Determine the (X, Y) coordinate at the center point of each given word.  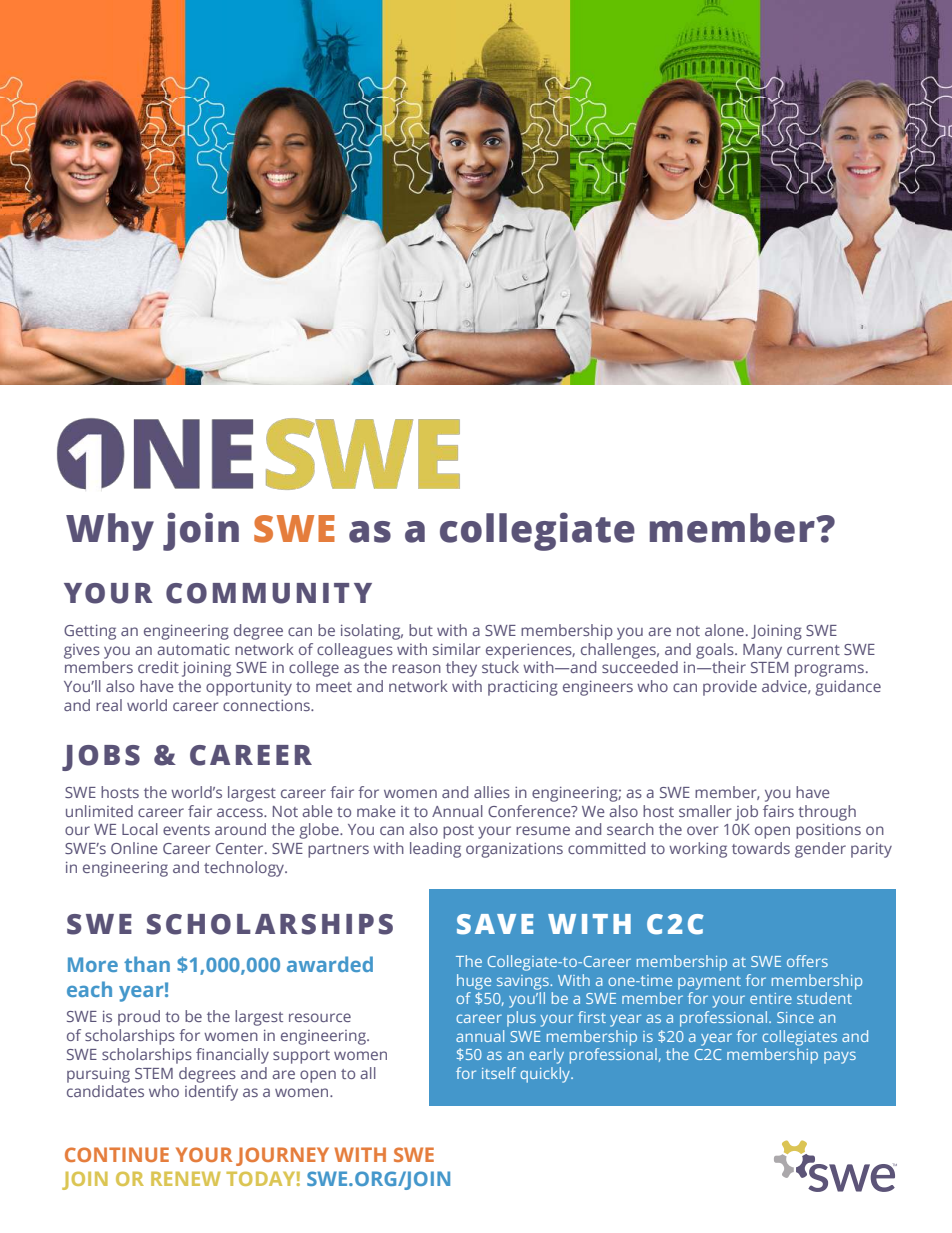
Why (110, 532)
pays (840, 1057)
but (421, 630)
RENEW (186, 1179)
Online (134, 848)
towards (761, 848)
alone (724, 630)
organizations (514, 850)
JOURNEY (282, 1156)
